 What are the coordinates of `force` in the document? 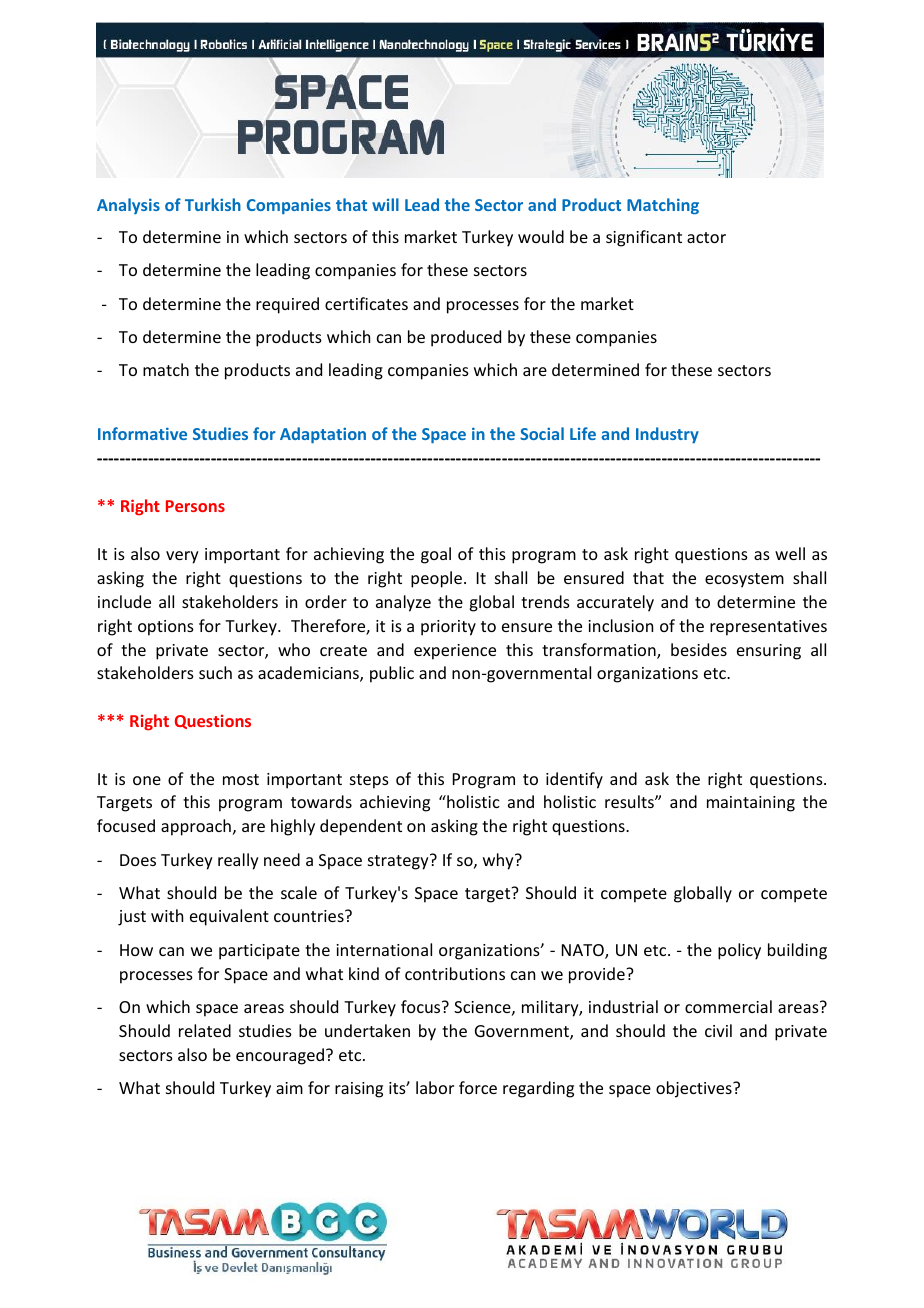 It's located at (478, 1087).
